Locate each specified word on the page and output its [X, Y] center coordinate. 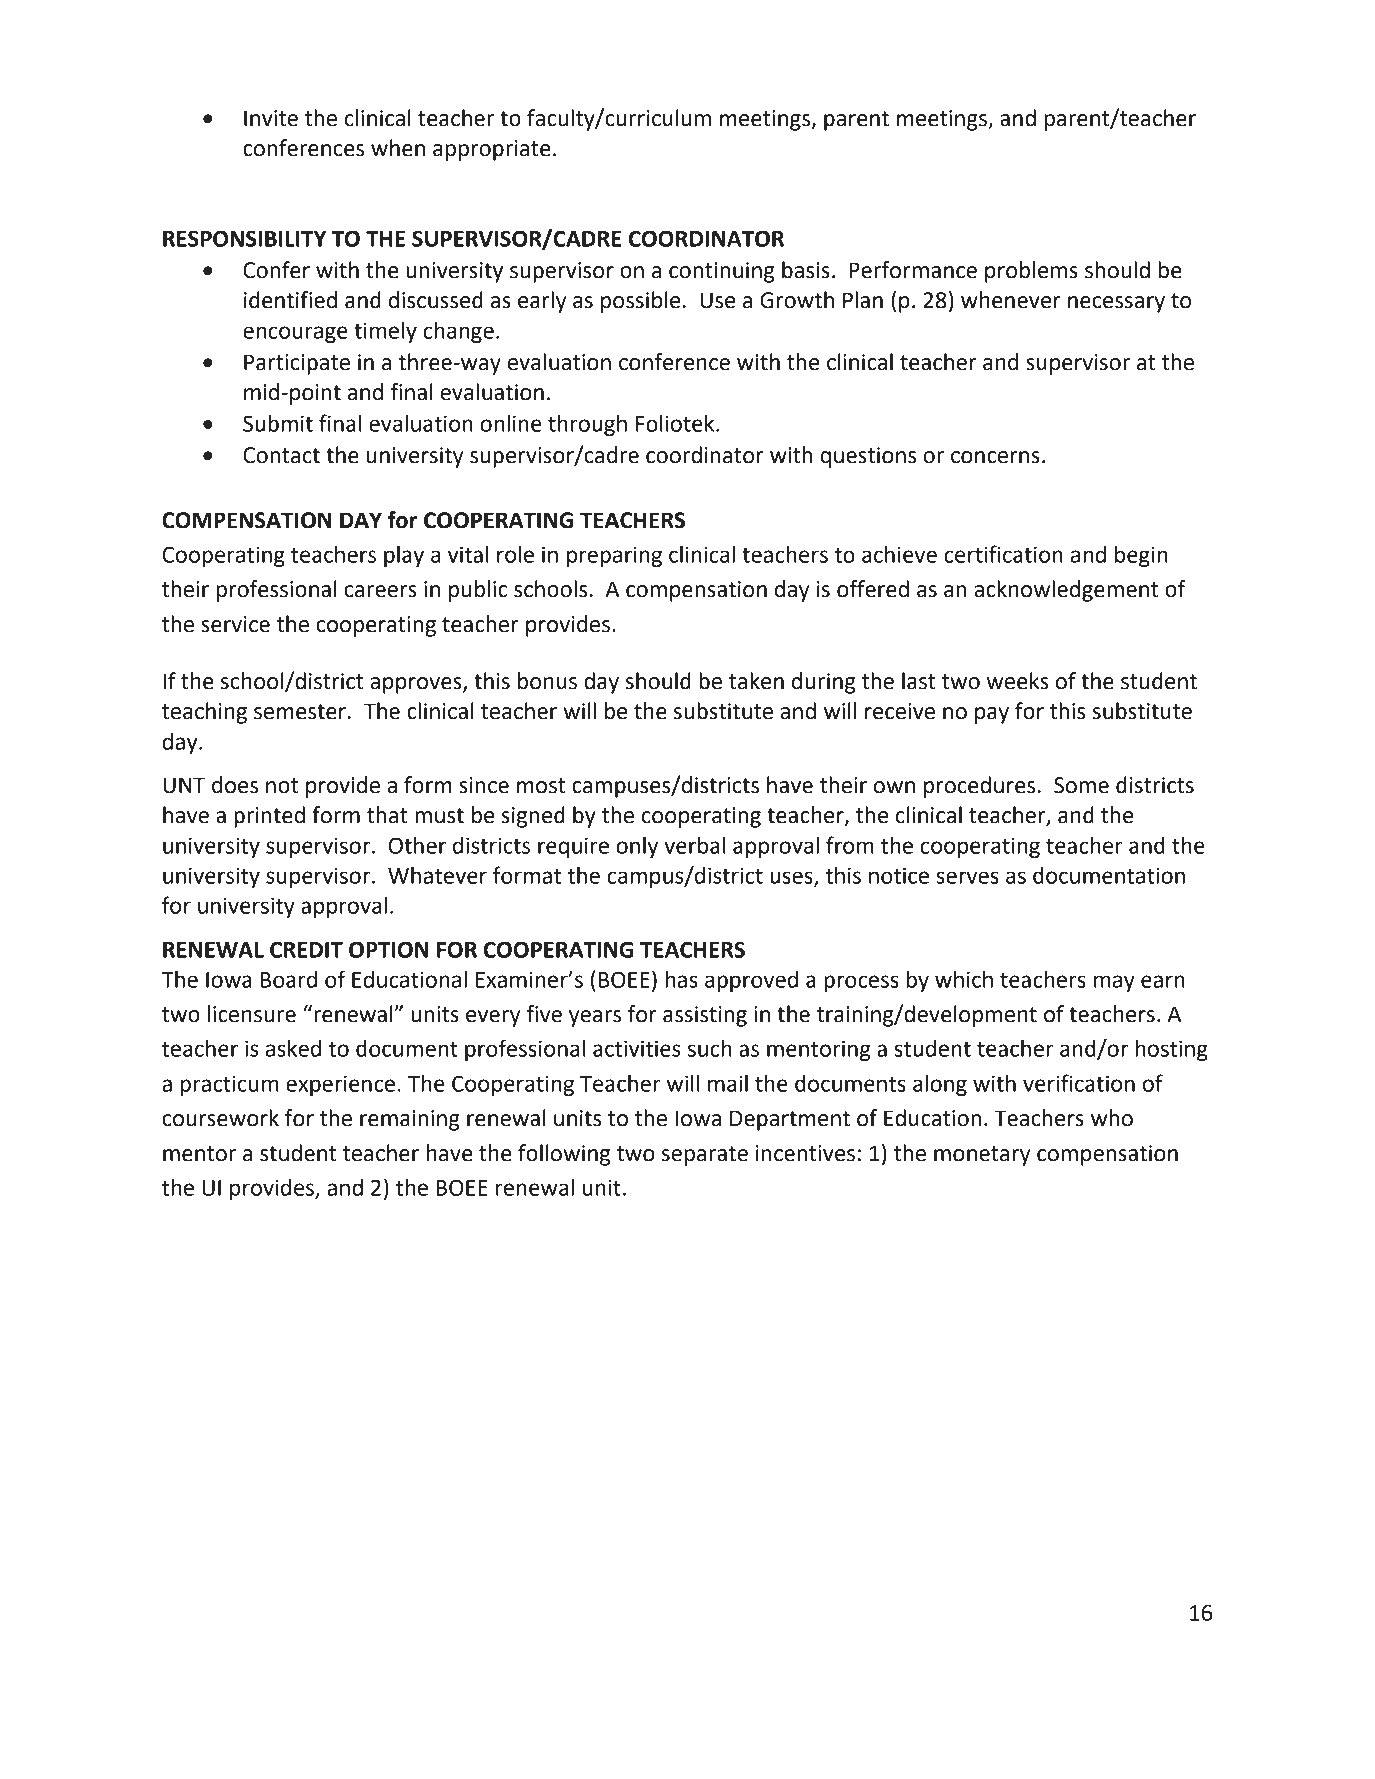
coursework [220, 1118]
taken [756, 681]
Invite [271, 118]
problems [1031, 272]
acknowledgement [1066, 591]
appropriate [492, 150]
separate [705, 1156]
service [235, 624]
